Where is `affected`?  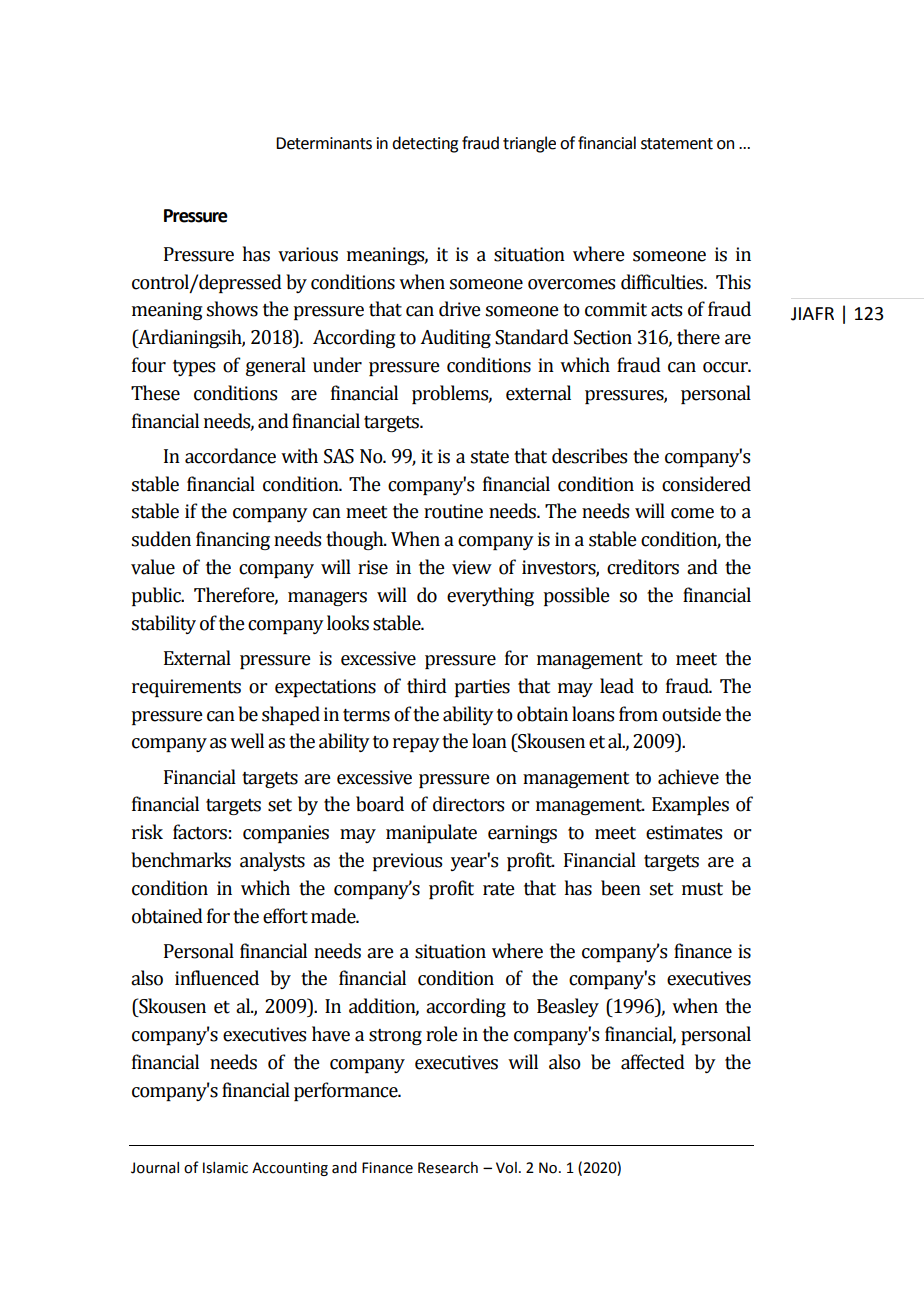
affected is located at coordinates (653, 1062).
